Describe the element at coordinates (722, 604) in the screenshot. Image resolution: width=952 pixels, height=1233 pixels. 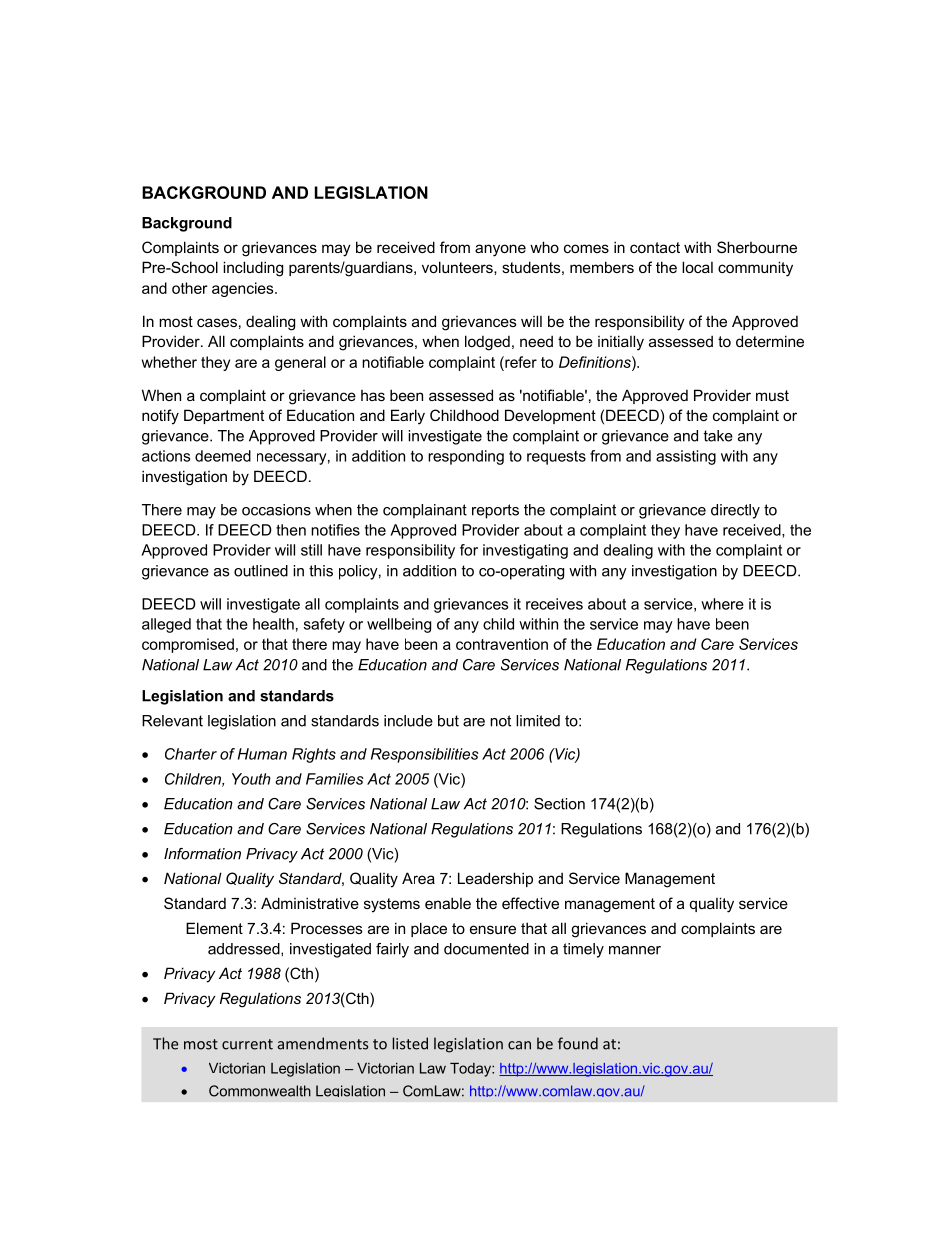
I see `where` at that location.
